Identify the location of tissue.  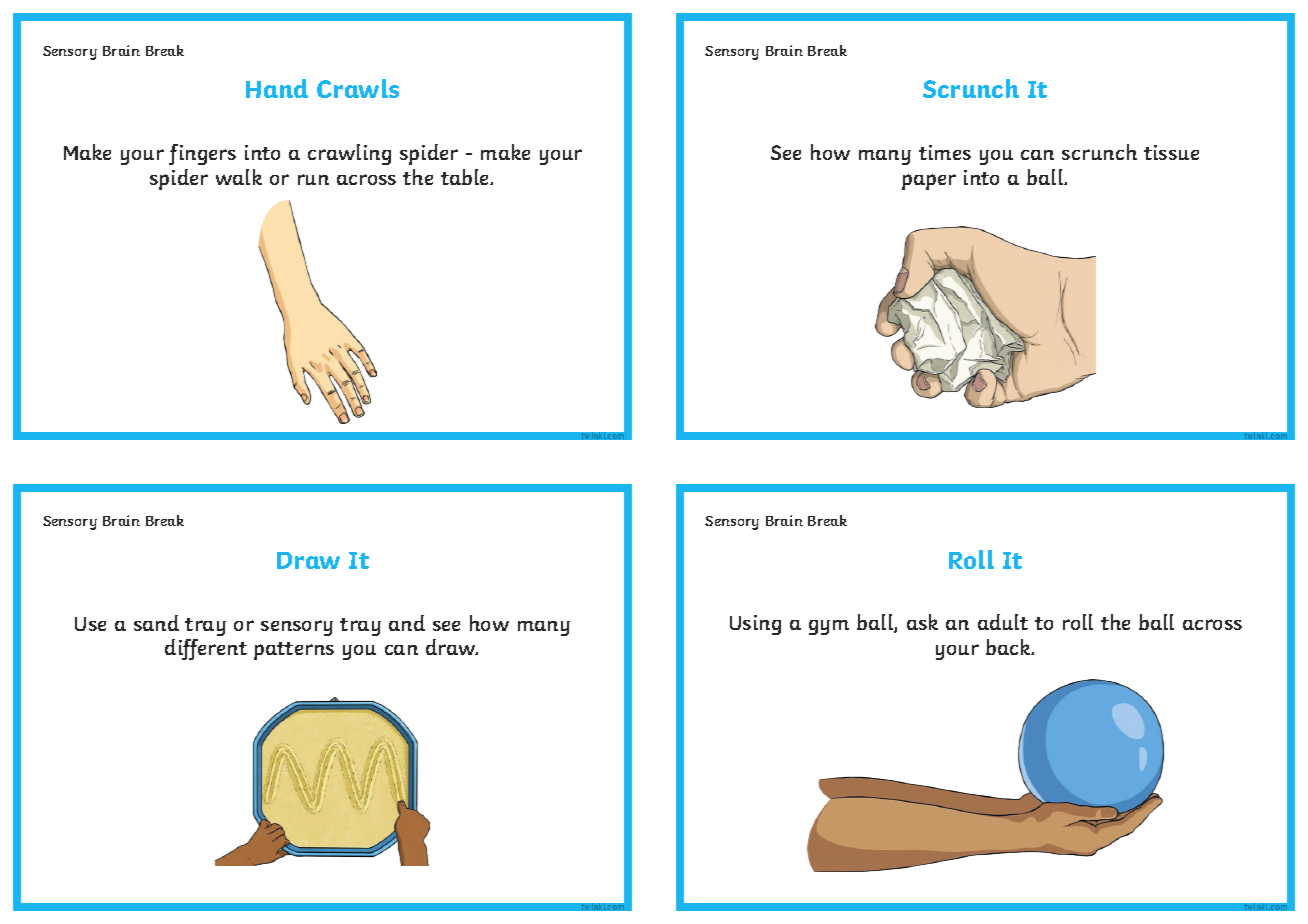
(1171, 152).
